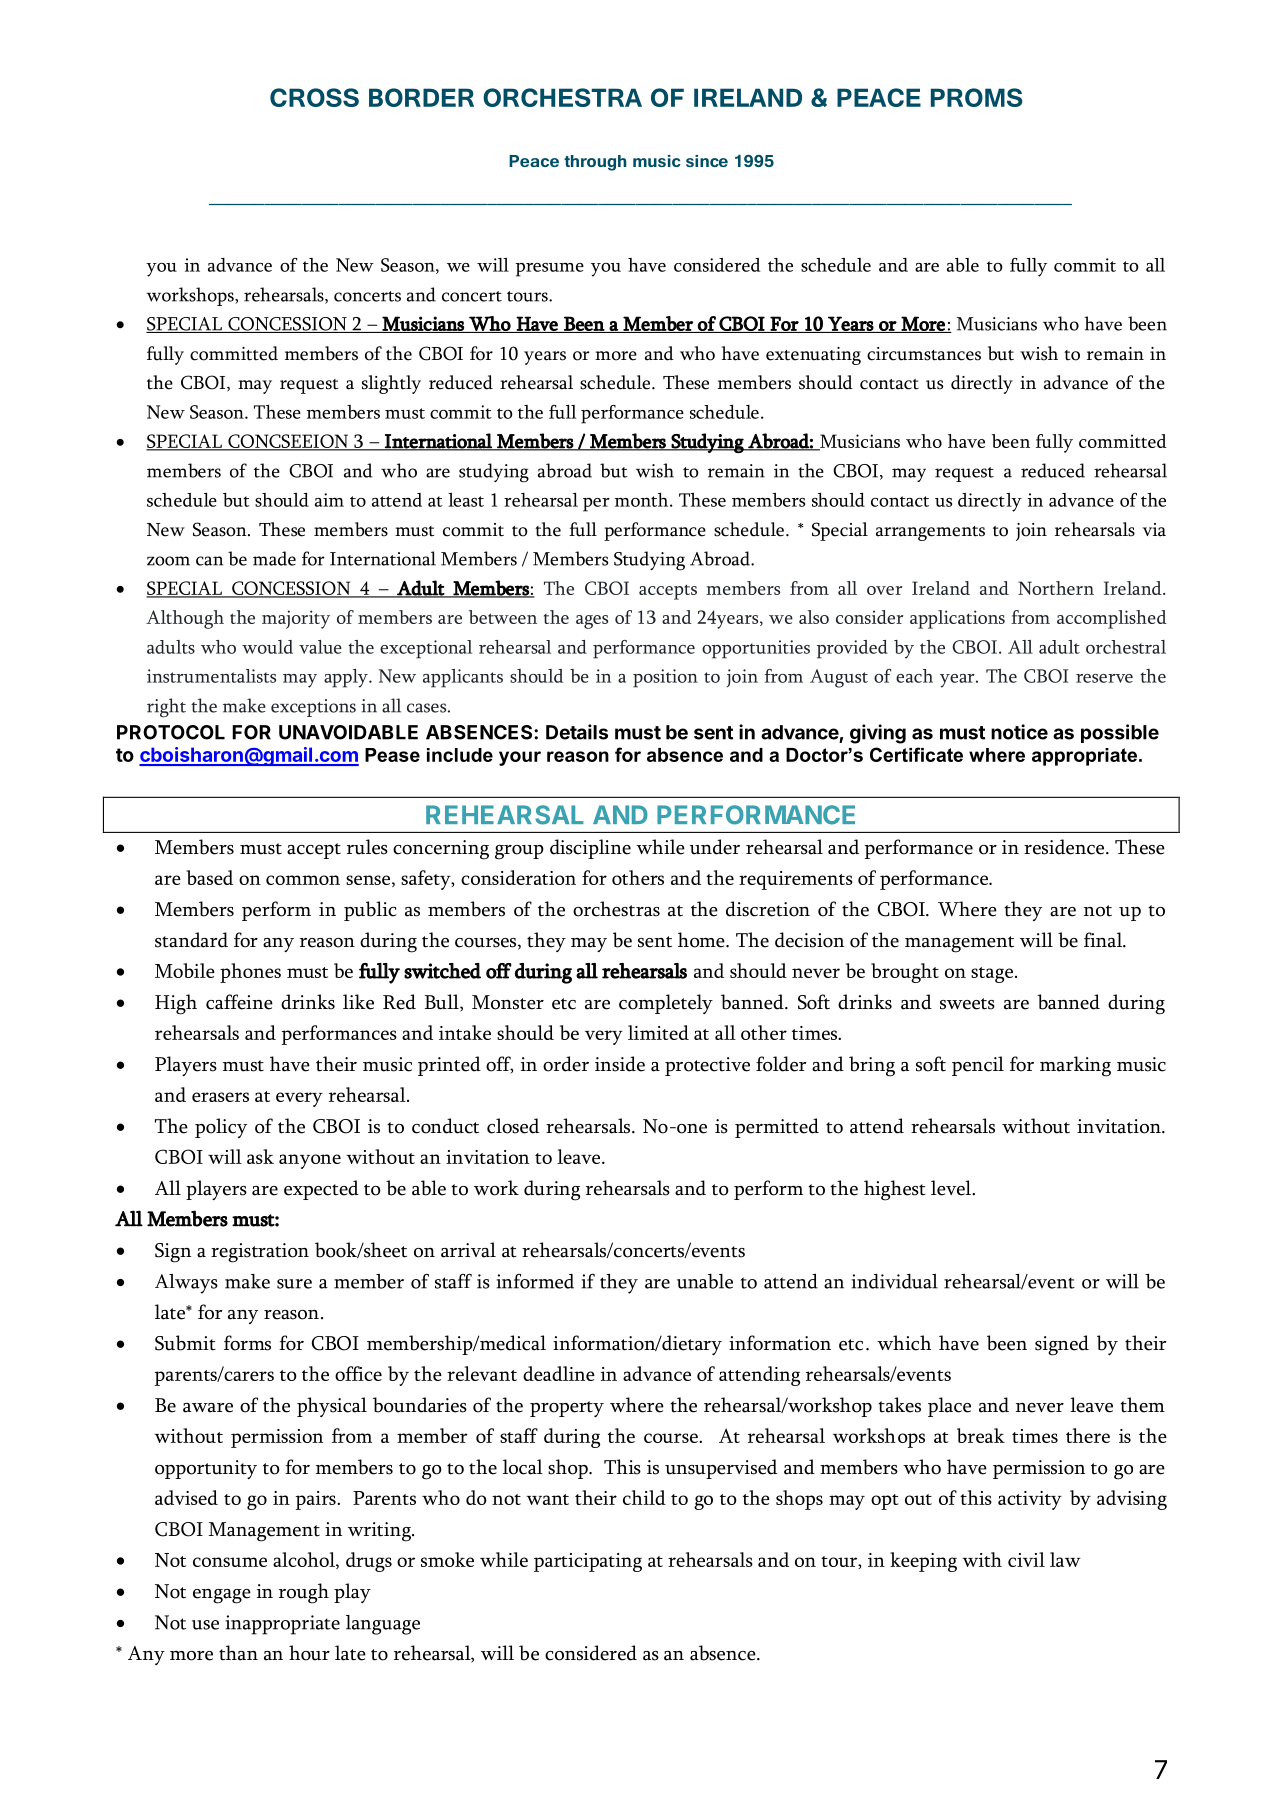  I want to click on PROMS, so click(977, 97).
